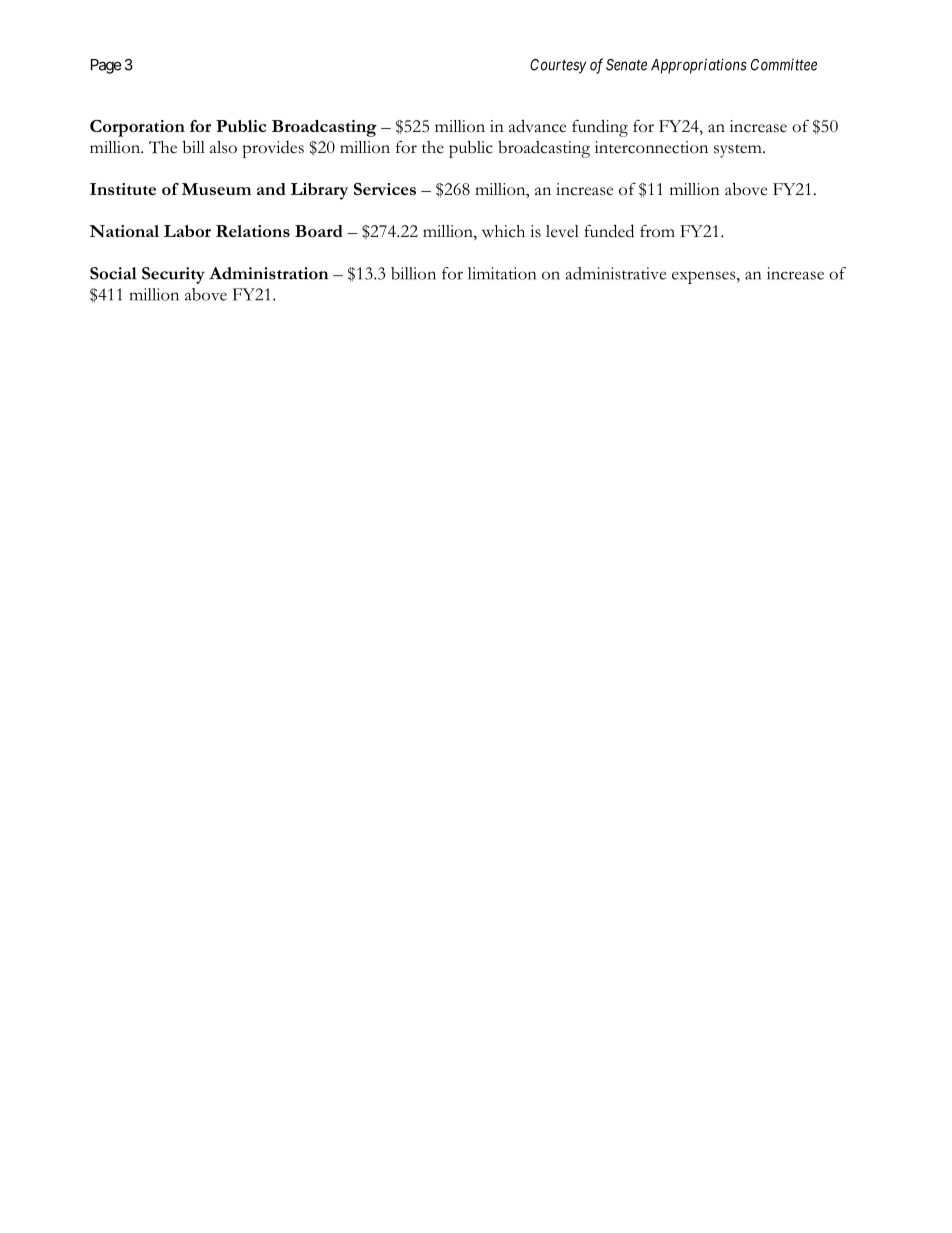 The width and height of the screenshot is (952, 1233). I want to click on funding, so click(600, 128).
